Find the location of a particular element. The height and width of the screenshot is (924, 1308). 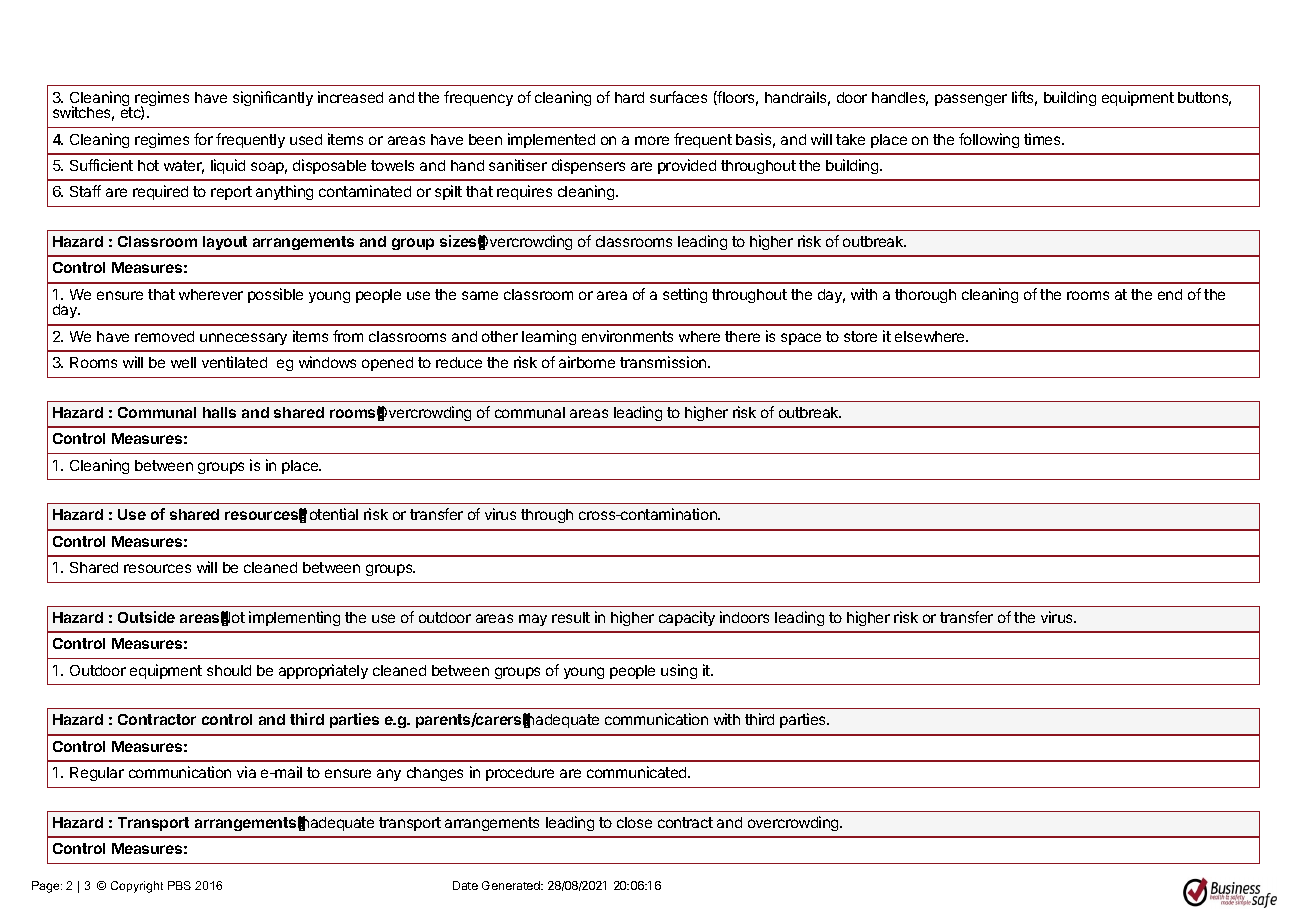

store is located at coordinates (860, 336).
